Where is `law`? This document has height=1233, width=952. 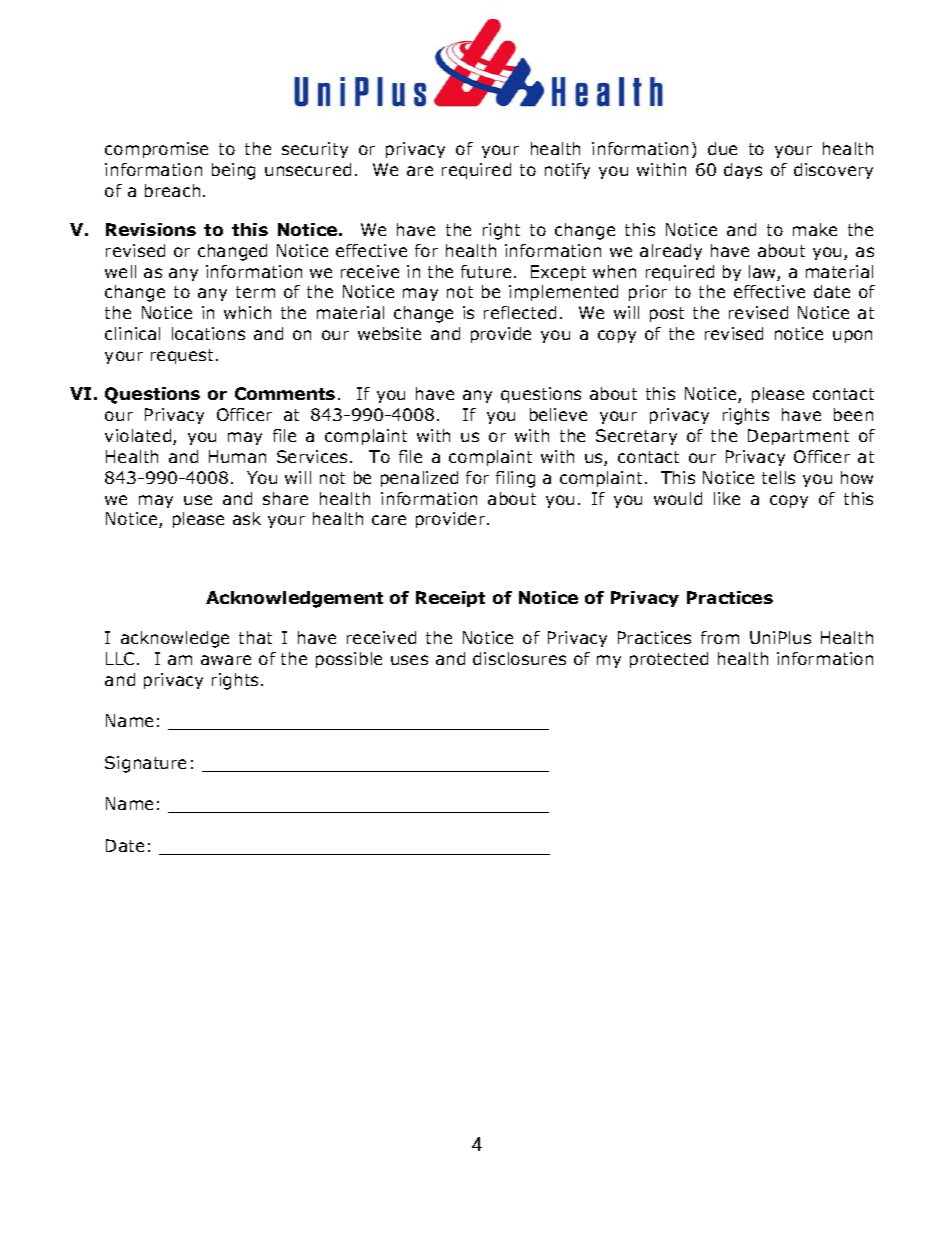 law is located at coordinates (763, 273).
